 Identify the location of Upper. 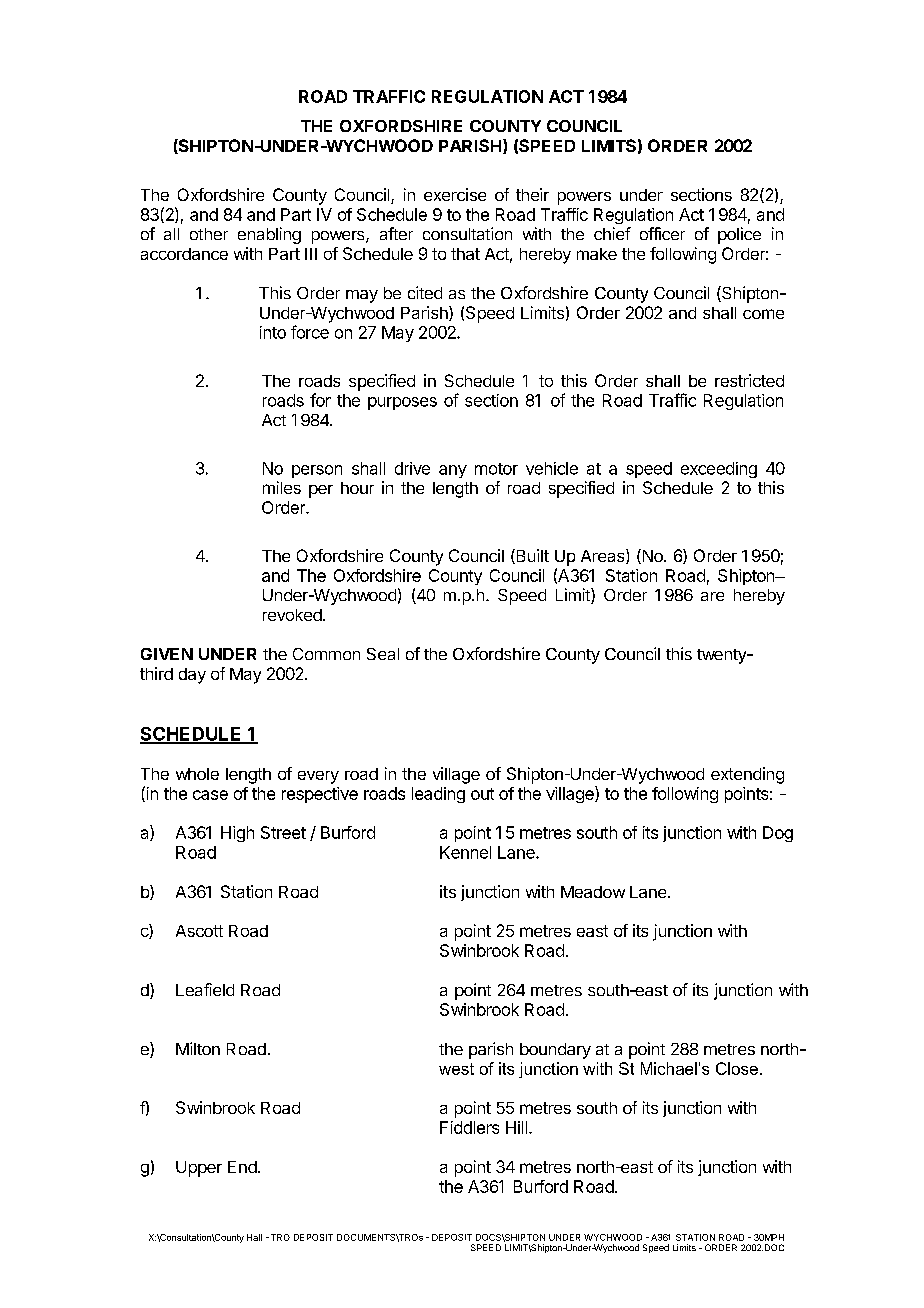
(199, 1169).
